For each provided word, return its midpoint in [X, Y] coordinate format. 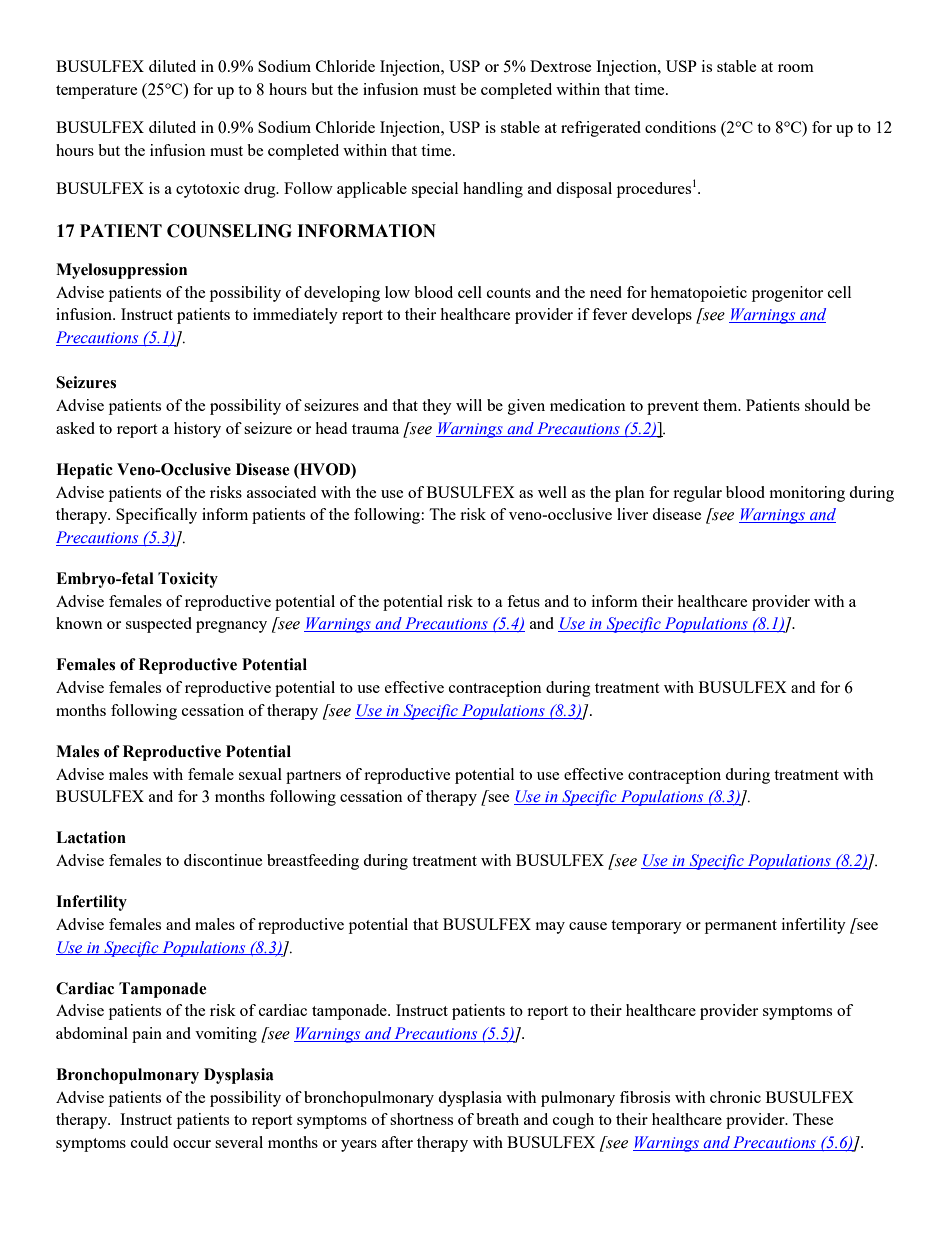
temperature [96, 92]
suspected [159, 625]
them [721, 405]
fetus [523, 601]
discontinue [223, 860]
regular [697, 494]
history [197, 430]
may [550, 928]
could [149, 1142]
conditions [680, 127]
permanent [741, 927]
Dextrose [560, 66]
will [469, 405]
